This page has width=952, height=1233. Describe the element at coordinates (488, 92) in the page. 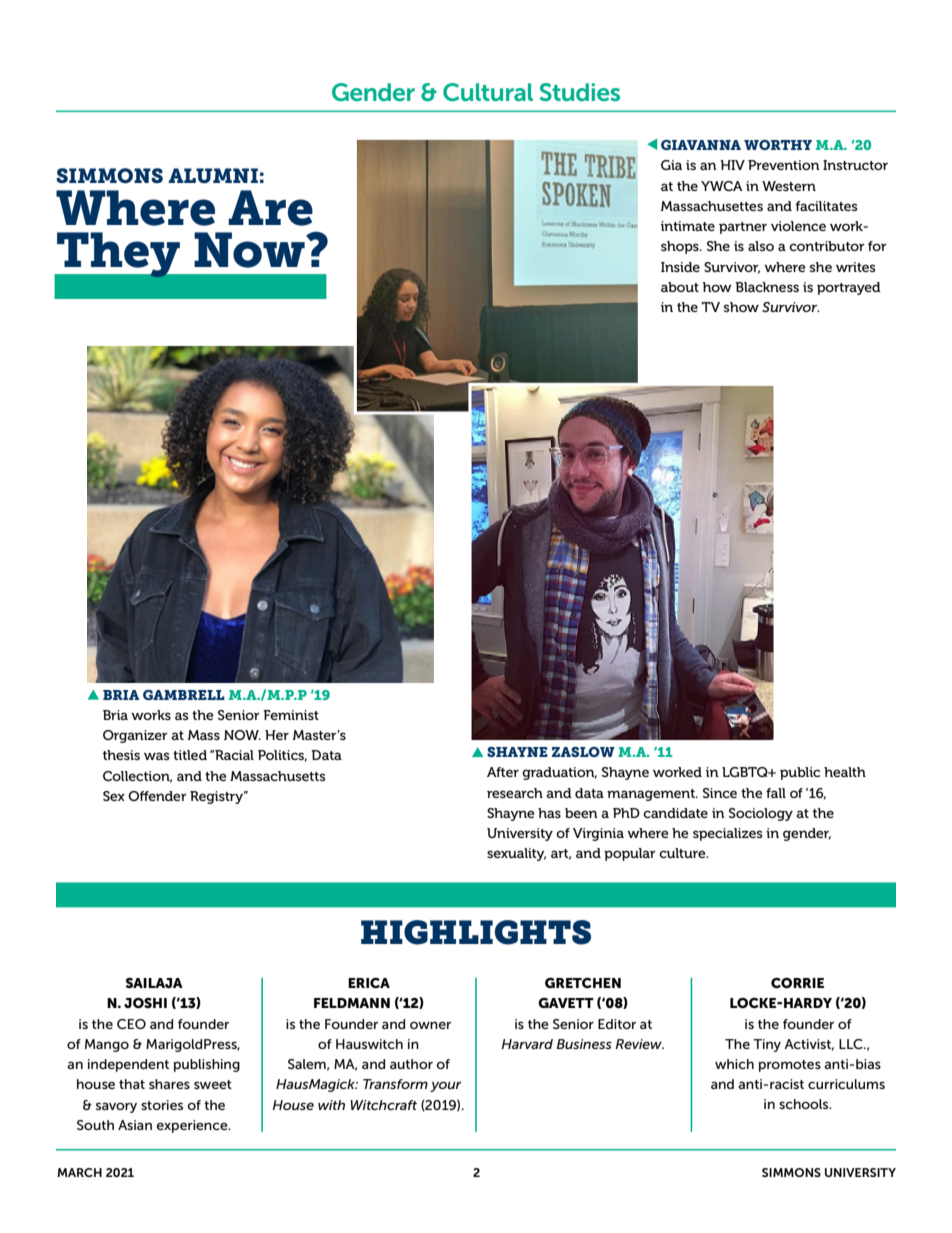

I see `Cultural` at that location.
